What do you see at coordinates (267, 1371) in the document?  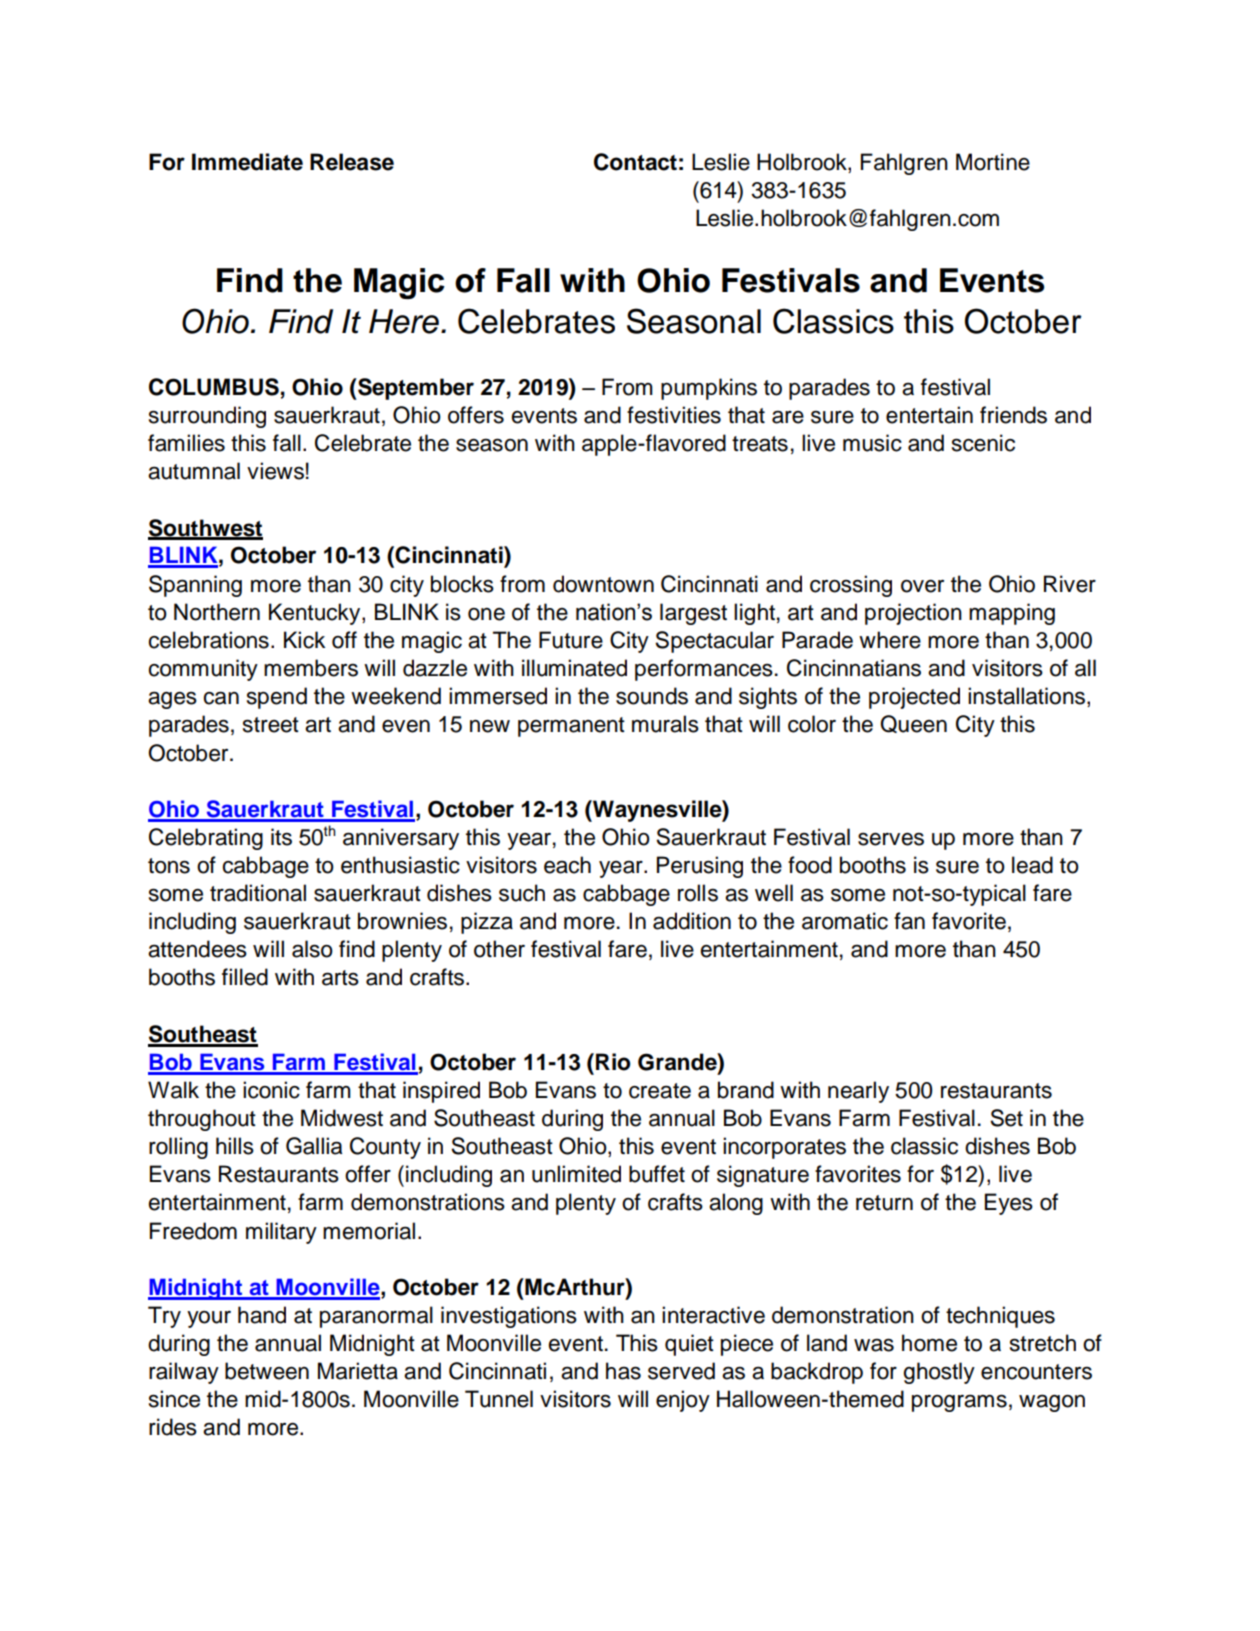 I see `between` at bounding box center [267, 1371].
